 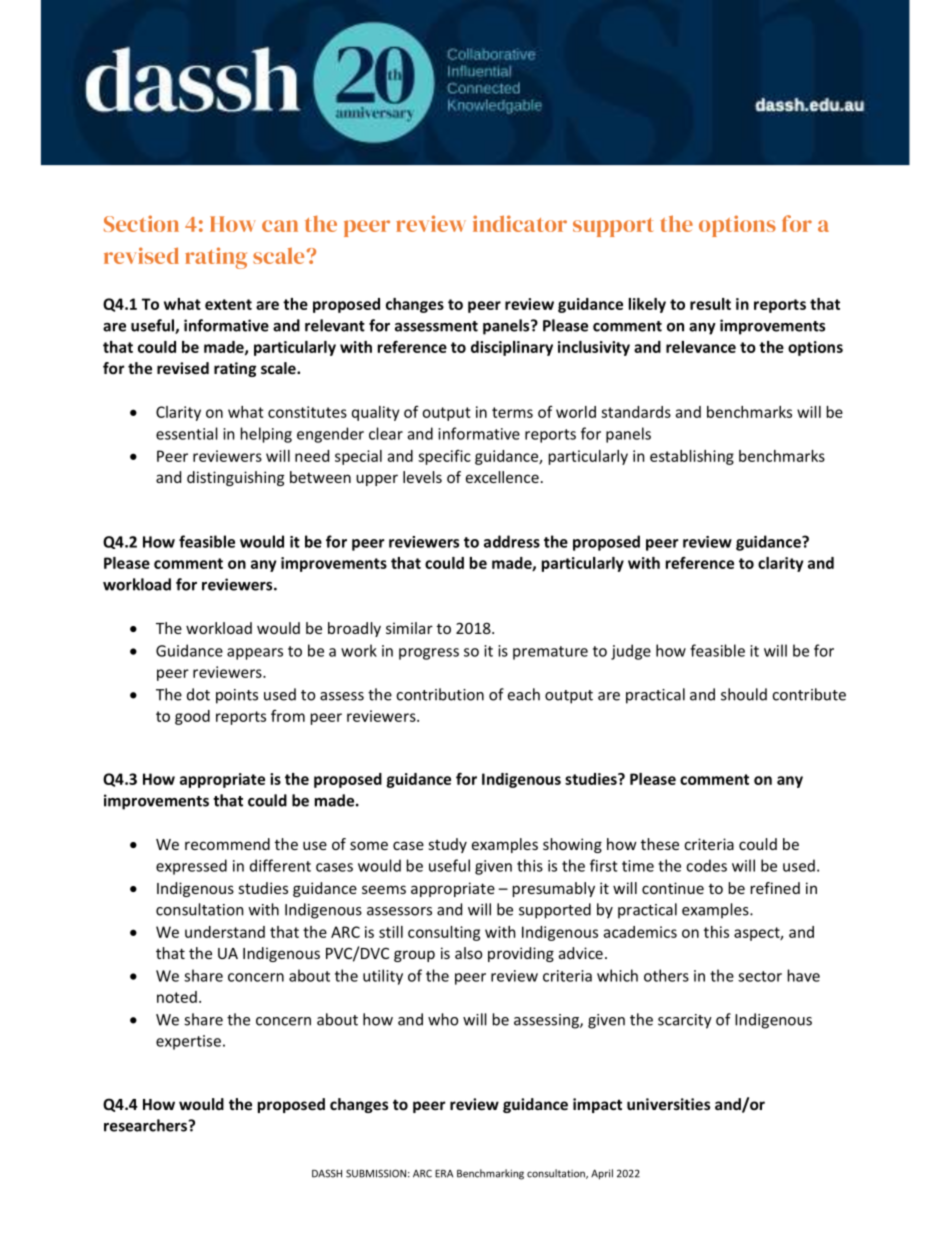 I want to click on points, so click(x=237, y=696).
